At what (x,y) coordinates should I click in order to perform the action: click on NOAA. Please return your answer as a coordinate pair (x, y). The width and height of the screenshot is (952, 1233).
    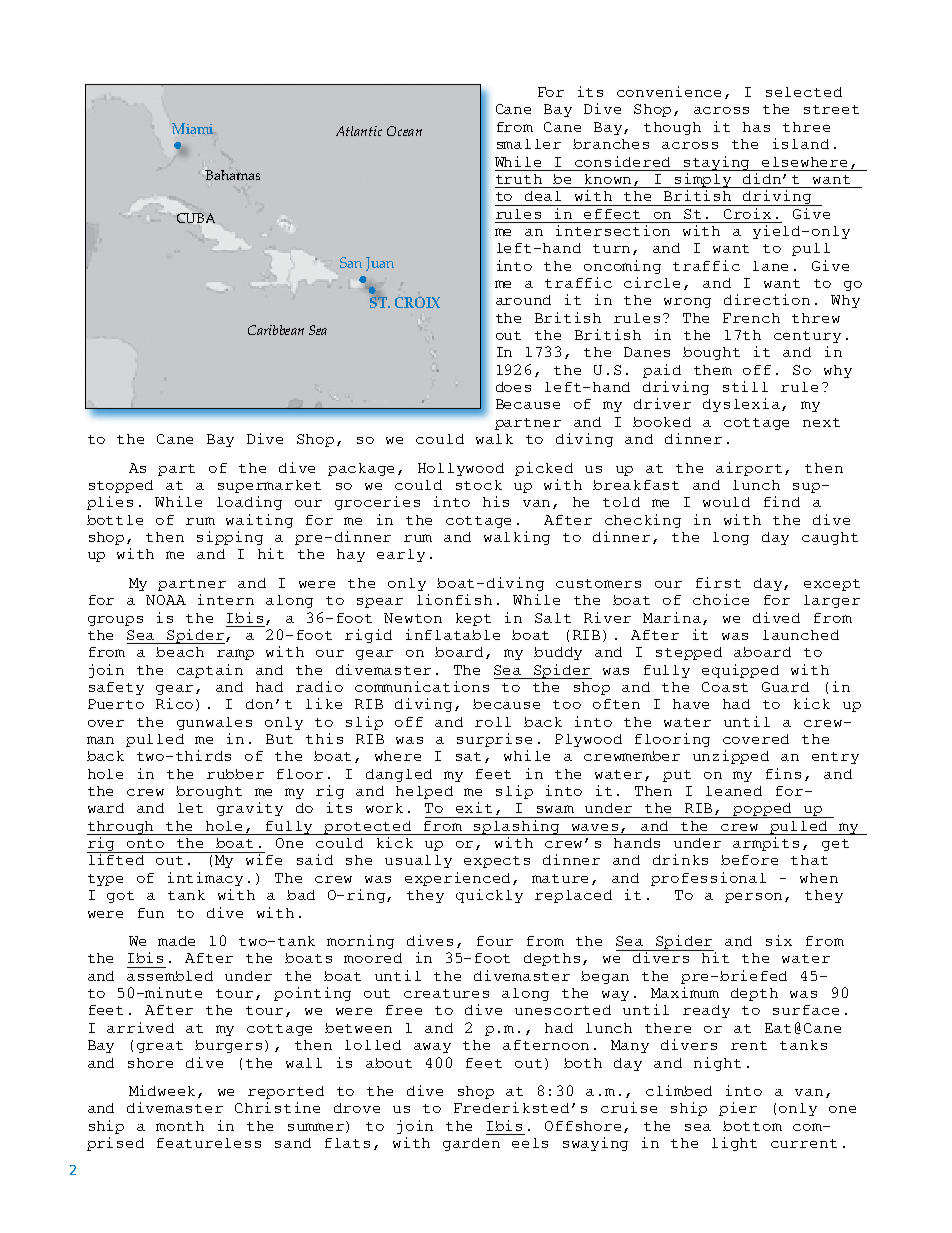
    Looking at the image, I should click on (166, 600).
